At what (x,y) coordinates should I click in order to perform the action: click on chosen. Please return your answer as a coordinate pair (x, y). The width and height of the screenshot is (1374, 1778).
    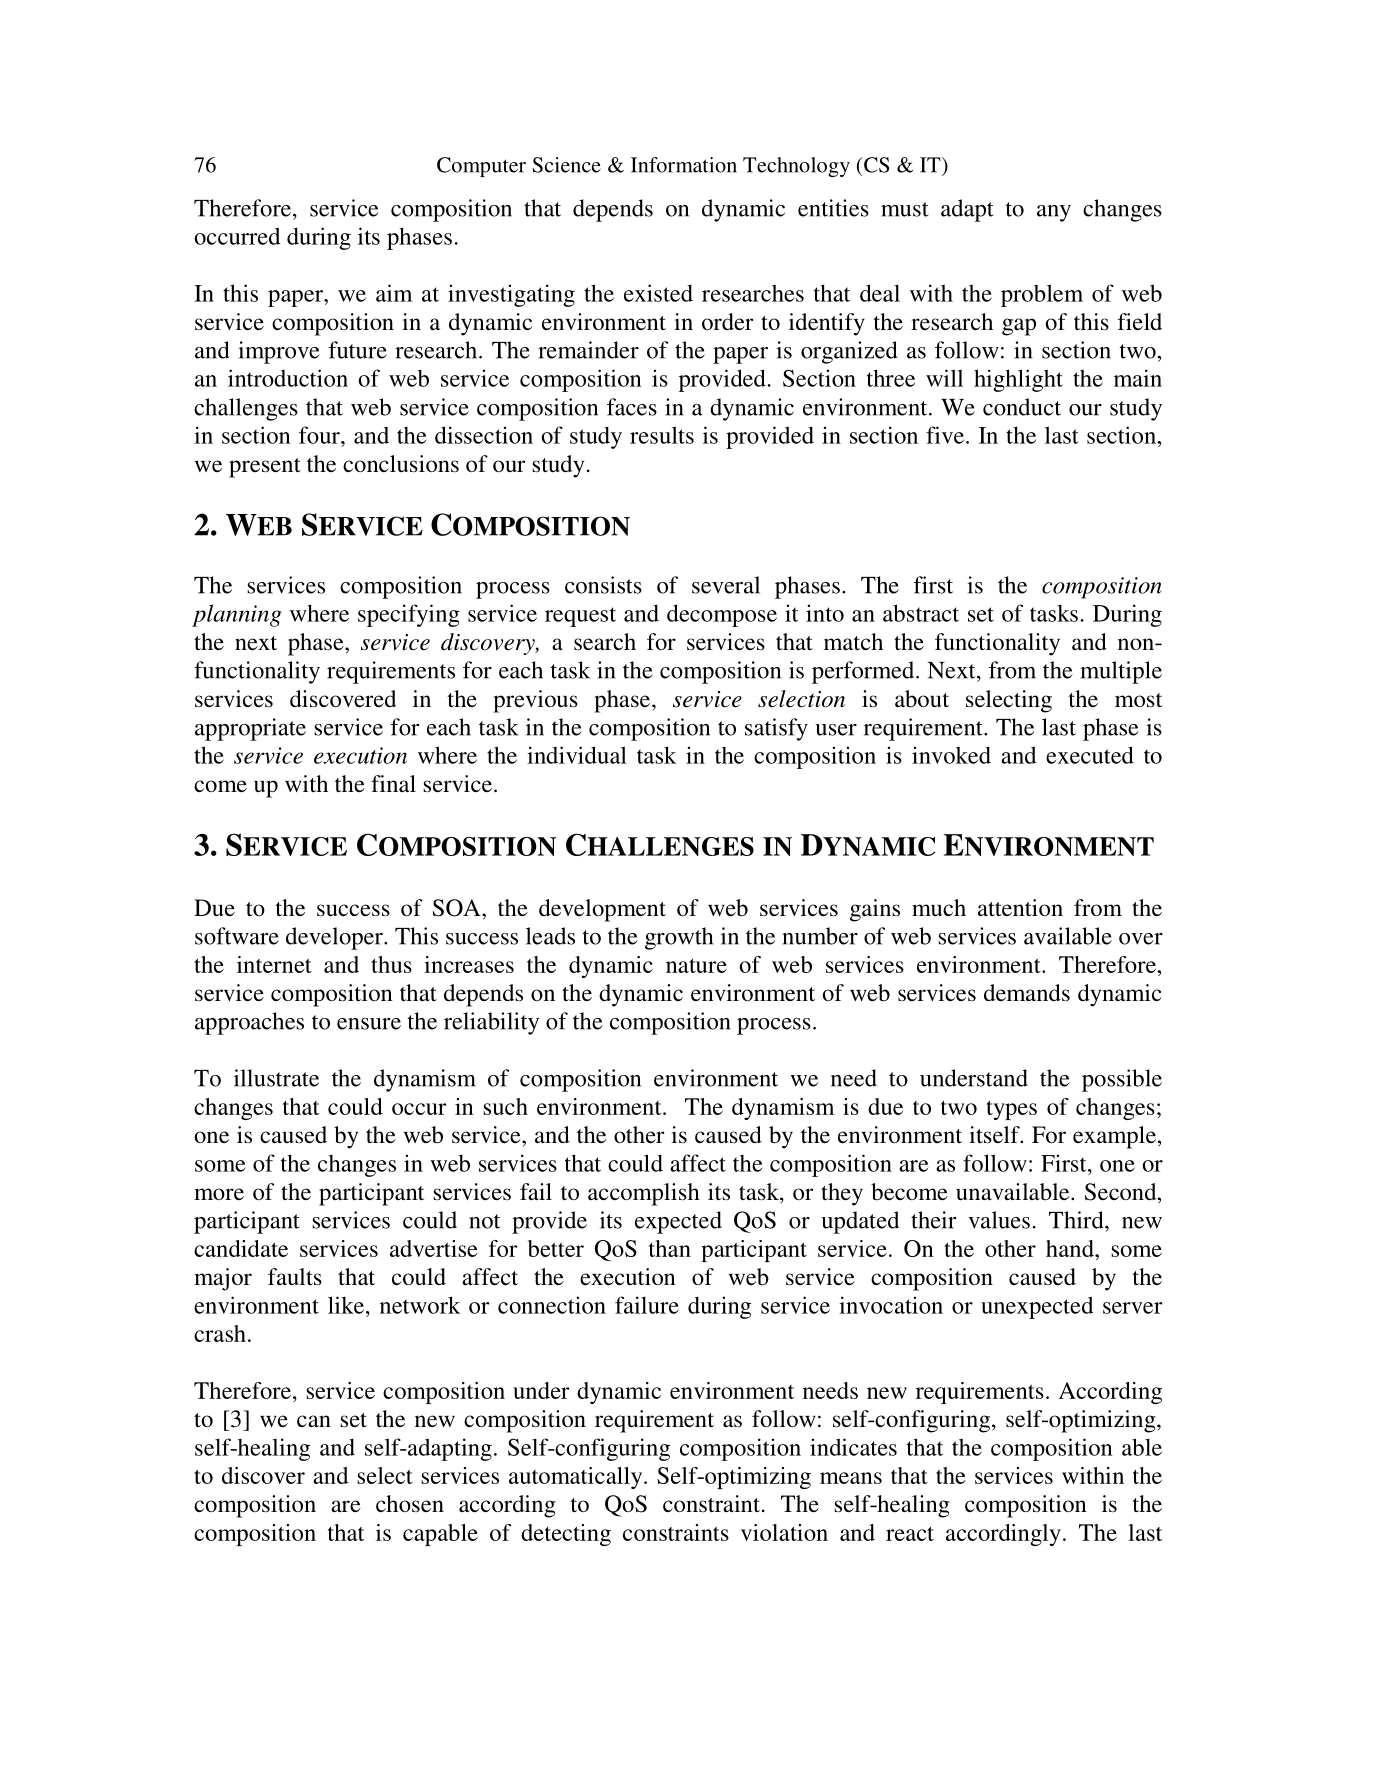
    Looking at the image, I should click on (410, 1503).
